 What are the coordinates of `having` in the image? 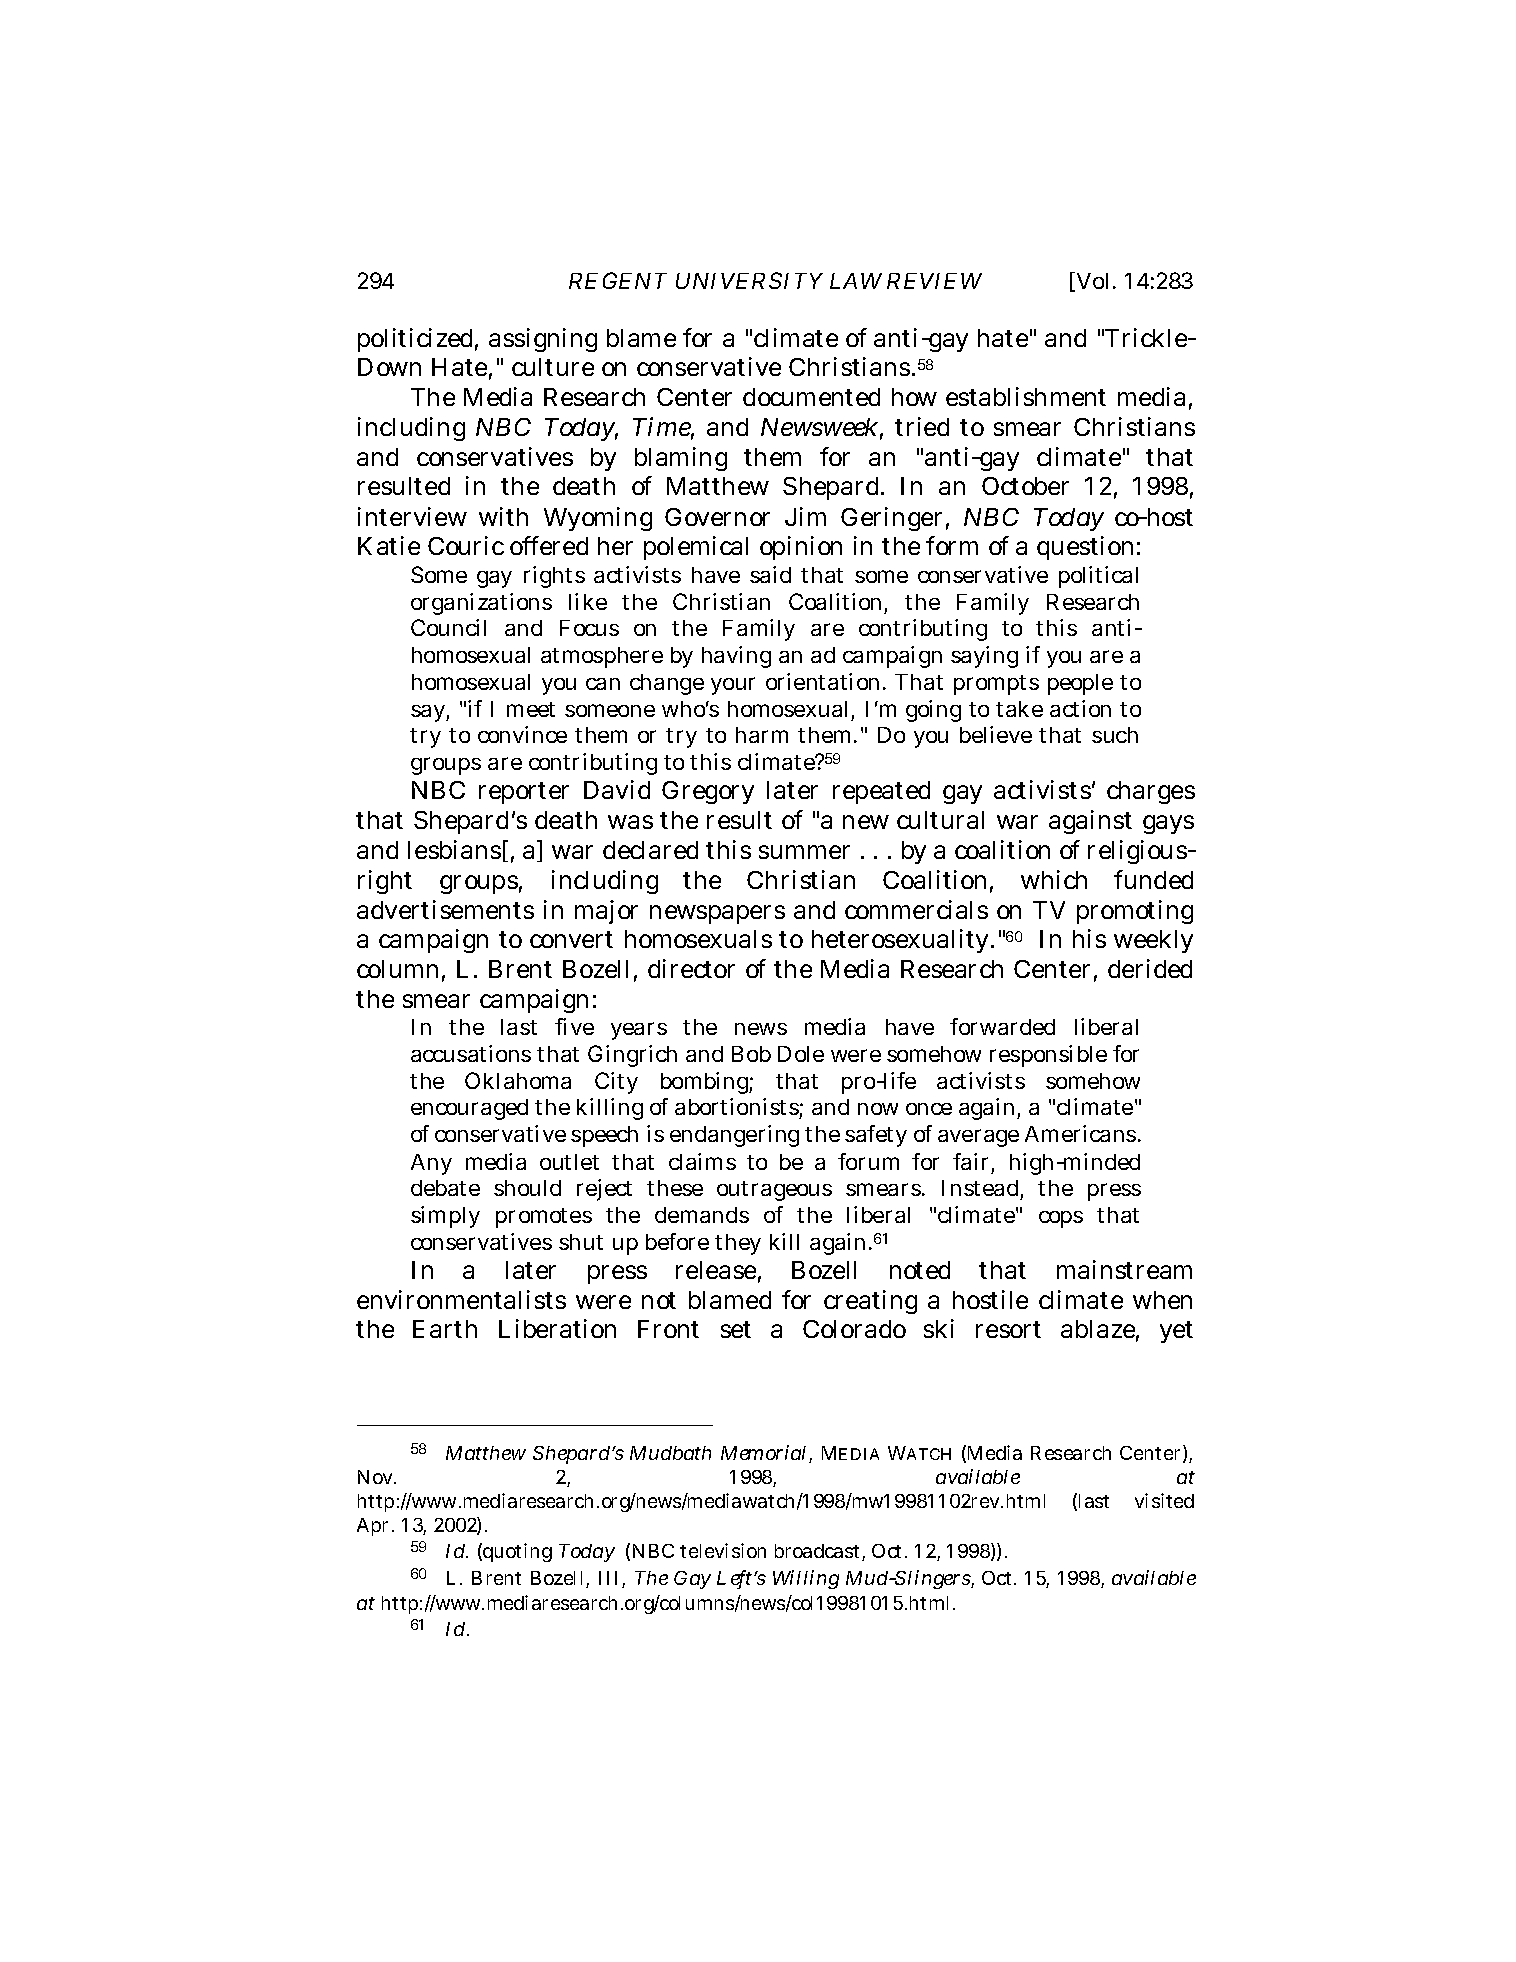 It's located at (736, 657).
